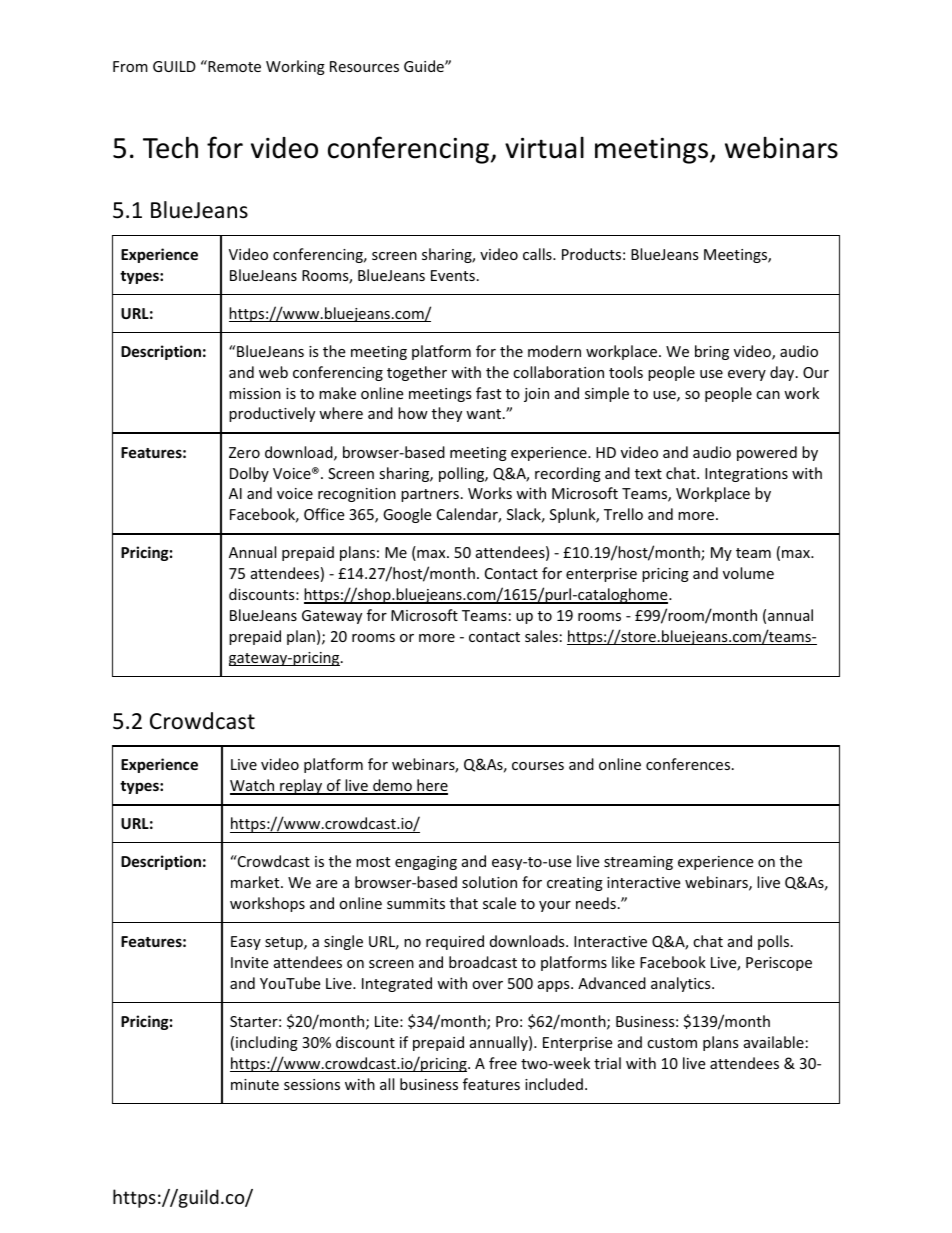 The width and height of the document is (952, 1233). What do you see at coordinates (253, 786) in the document?
I see `Watch` at bounding box center [253, 786].
